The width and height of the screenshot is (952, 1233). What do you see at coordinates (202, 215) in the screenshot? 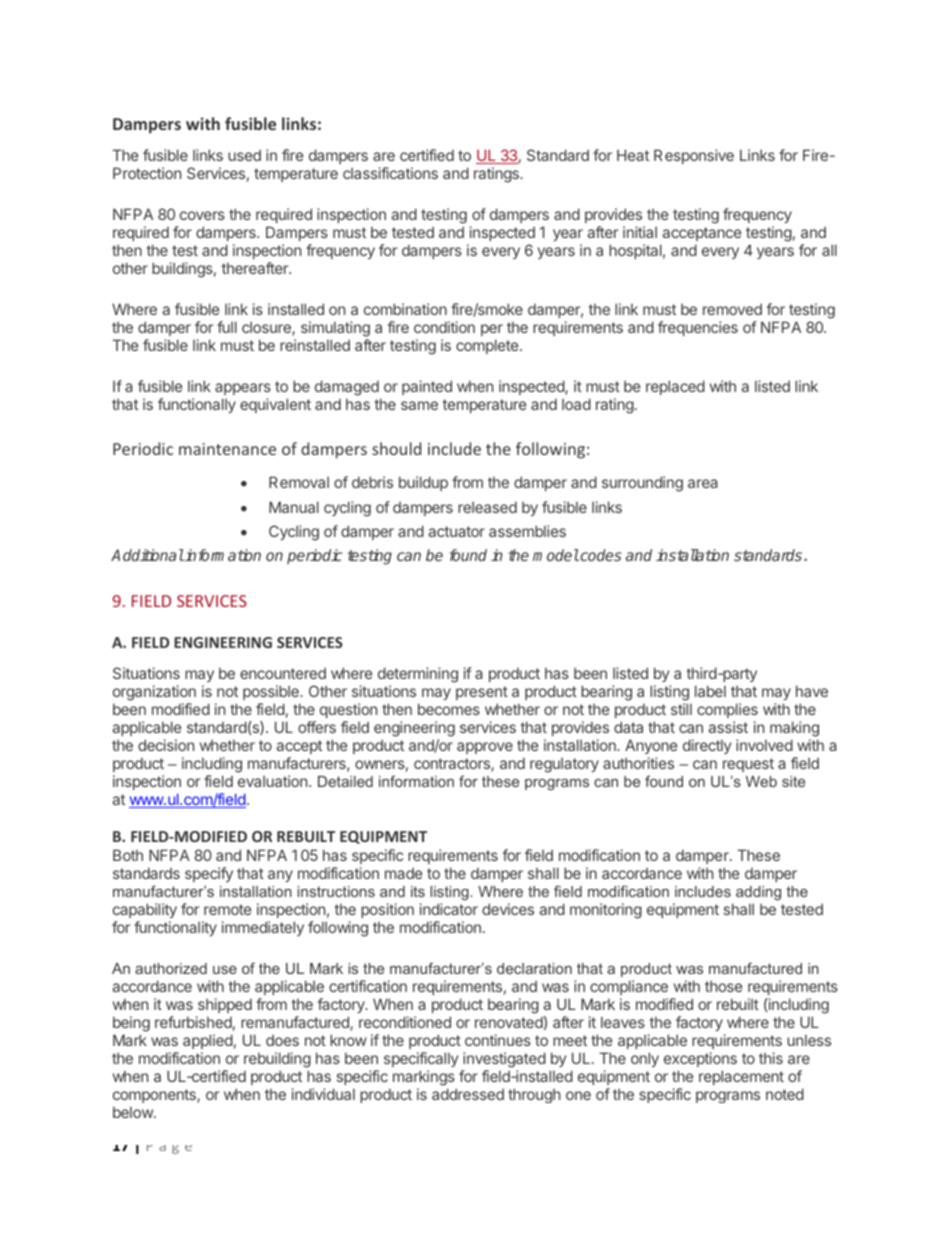
I see `covers` at bounding box center [202, 215].
